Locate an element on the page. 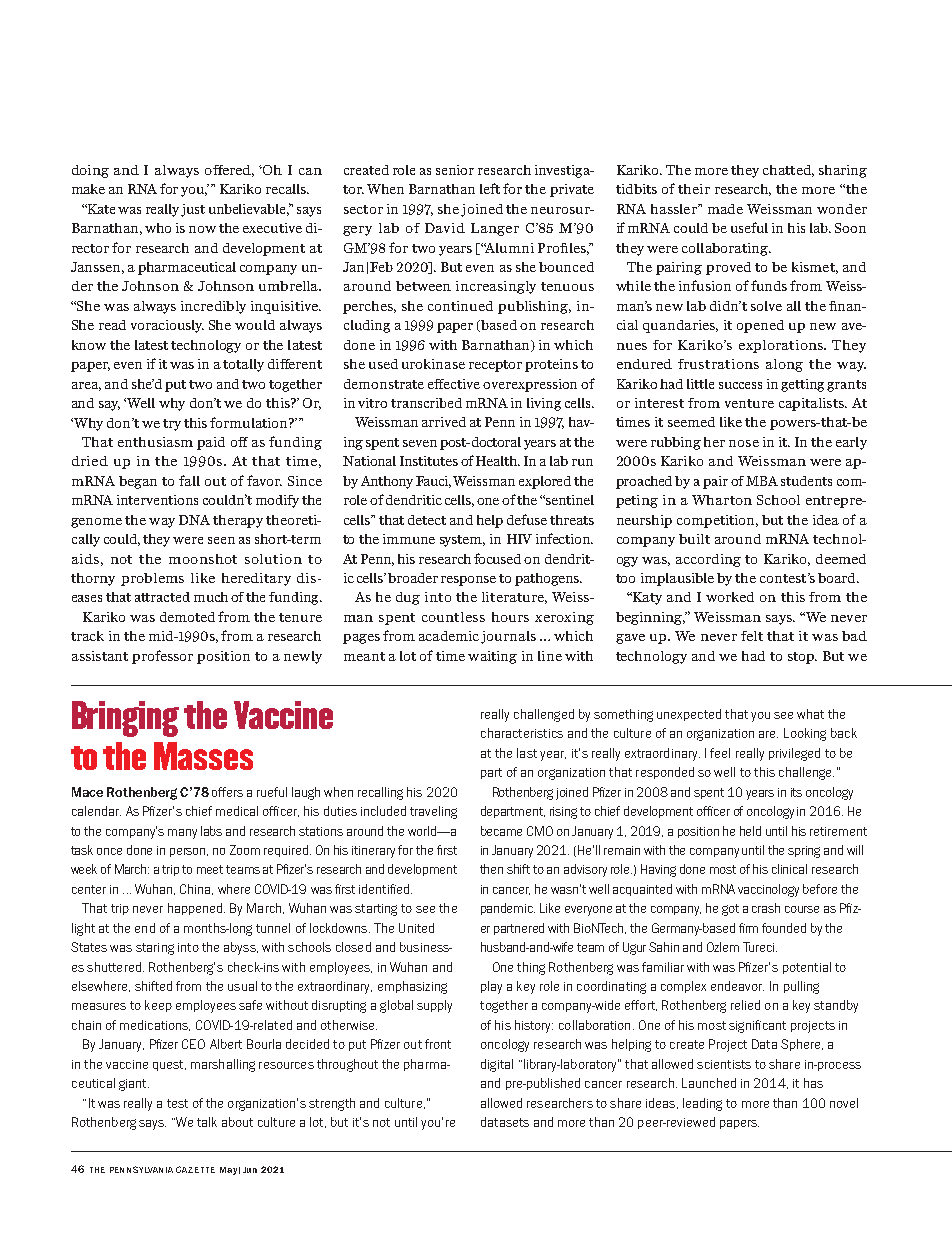 The height and width of the document is (1237, 952). just is located at coordinates (193, 210).
